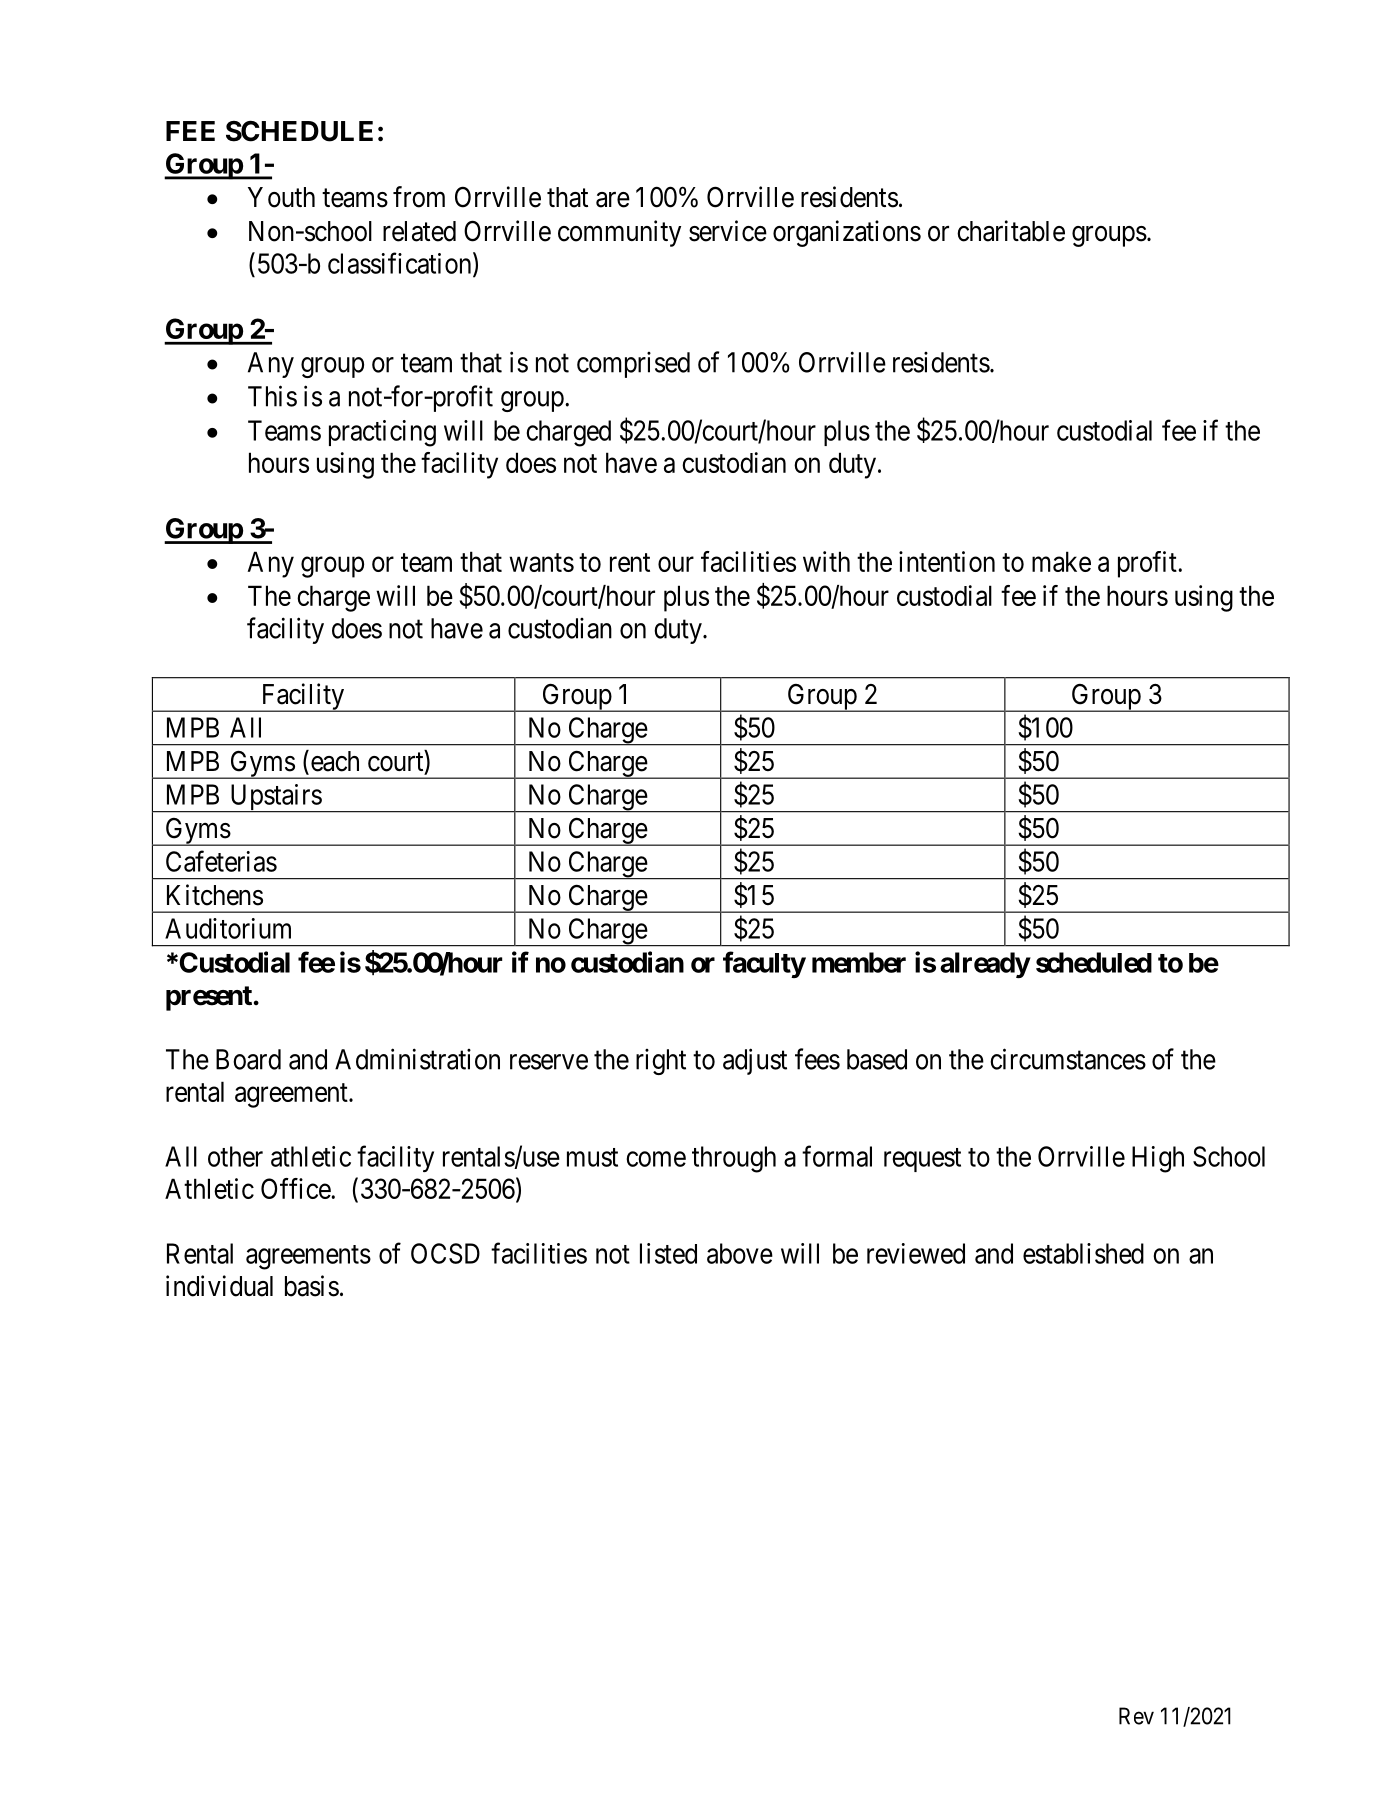 The width and height of the page is (1400, 1812). Describe the element at coordinates (947, 561) in the page. I see `intention` at that location.
